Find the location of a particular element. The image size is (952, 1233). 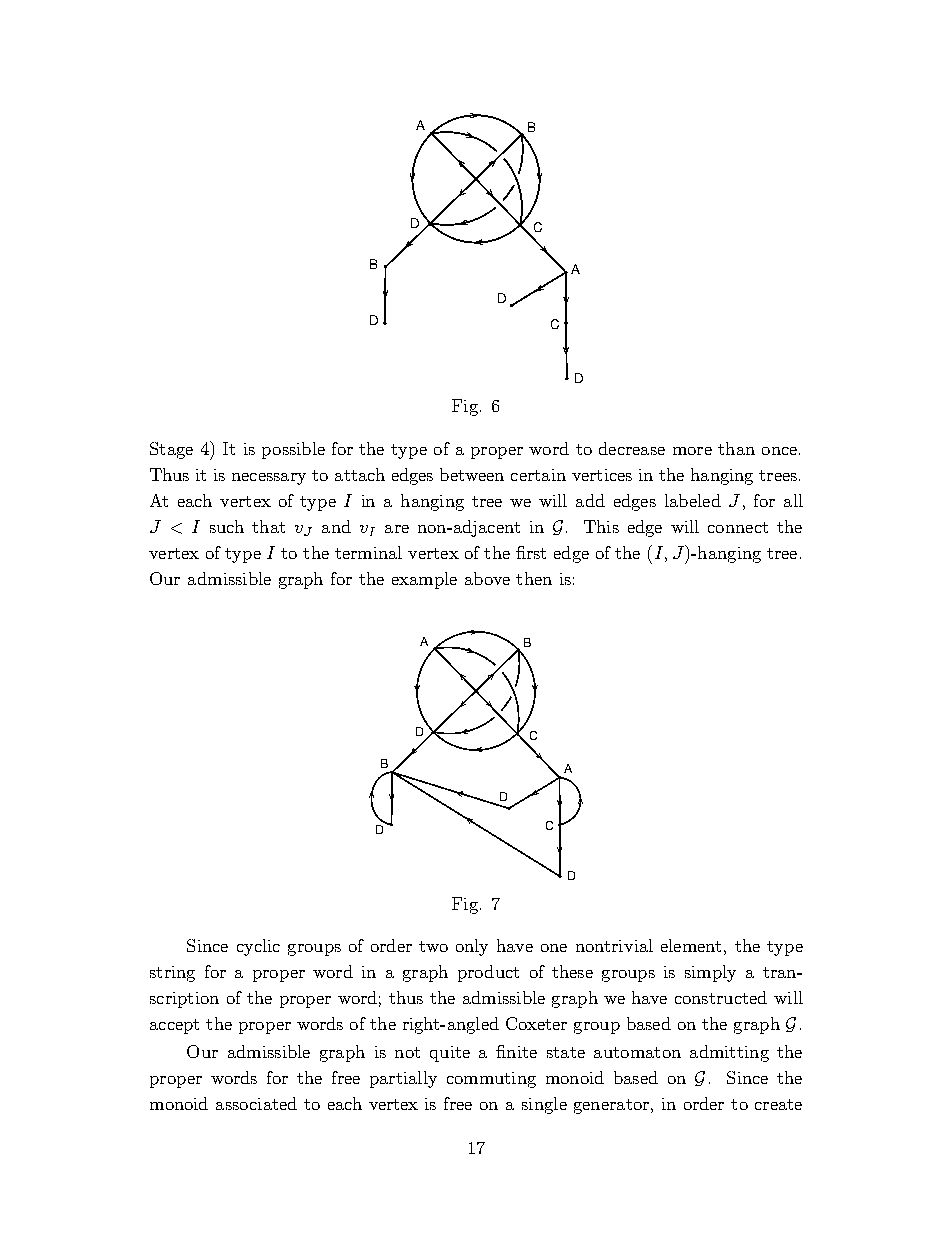

more is located at coordinates (692, 451).
